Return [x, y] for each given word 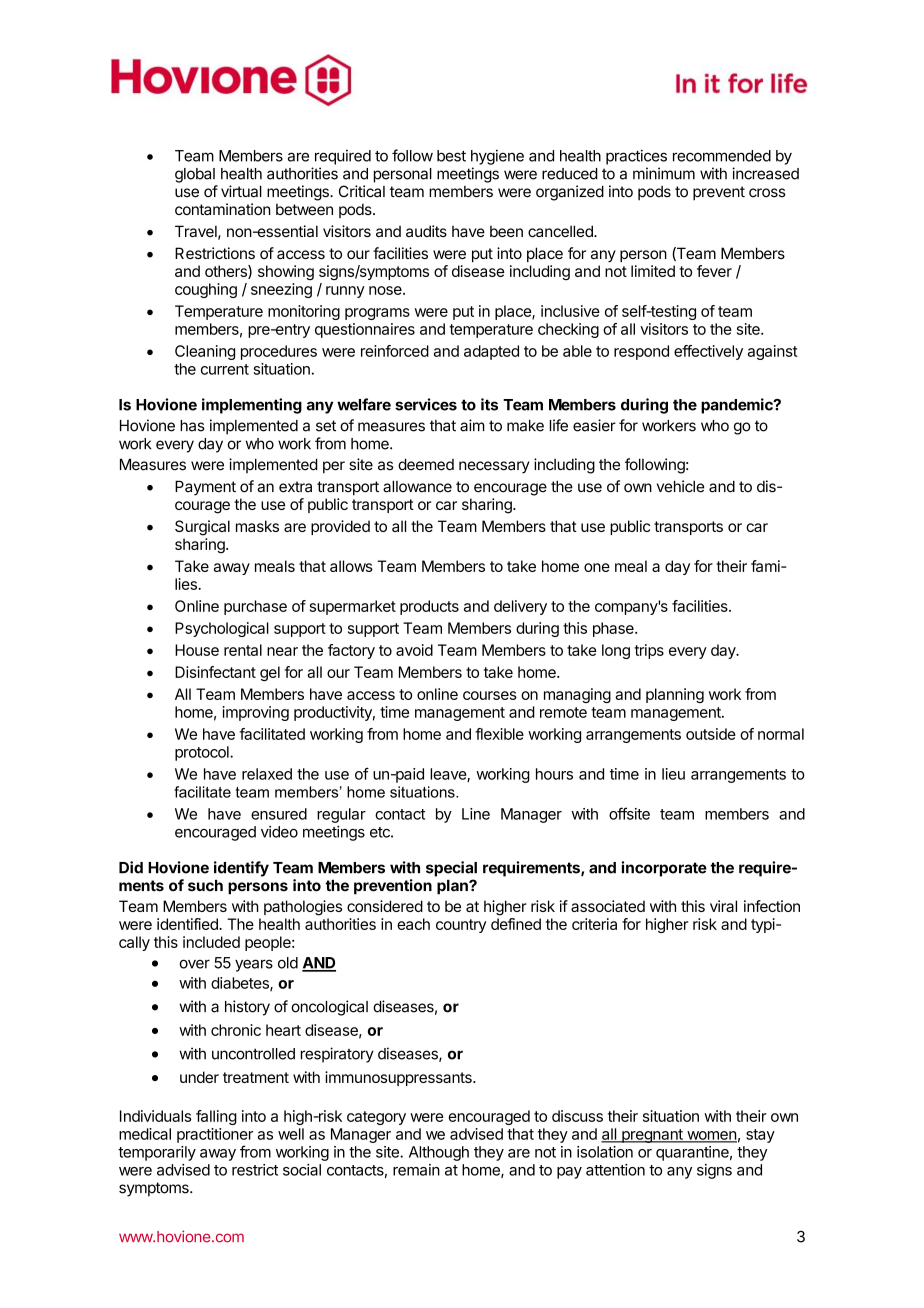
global [195, 175]
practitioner [215, 1135]
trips [649, 651]
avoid [414, 650]
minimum [664, 173]
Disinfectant [215, 672]
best [451, 156]
